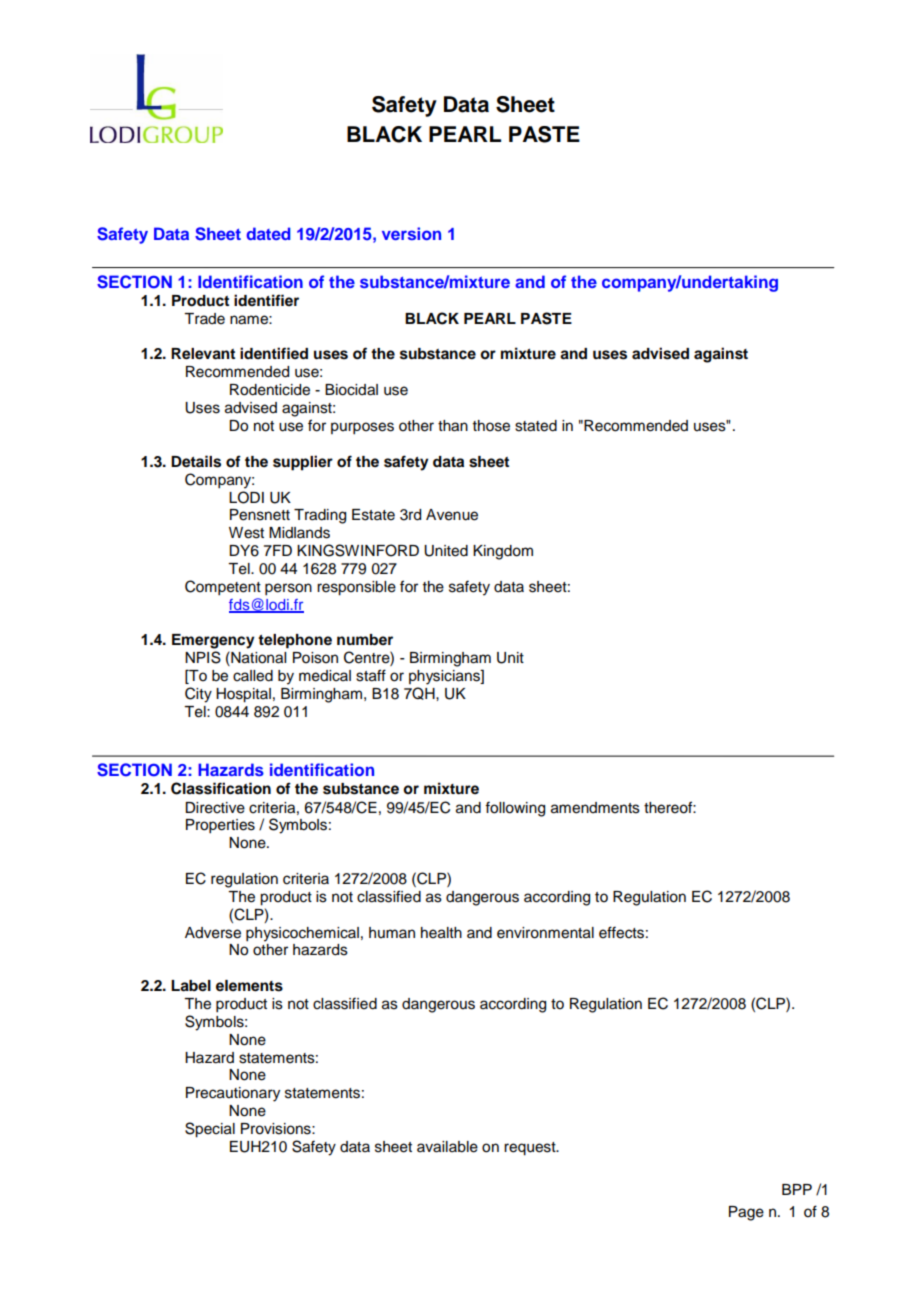  What do you see at coordinates (246, 533) in the page?
I see `West` at bounding box center [246, 533].
